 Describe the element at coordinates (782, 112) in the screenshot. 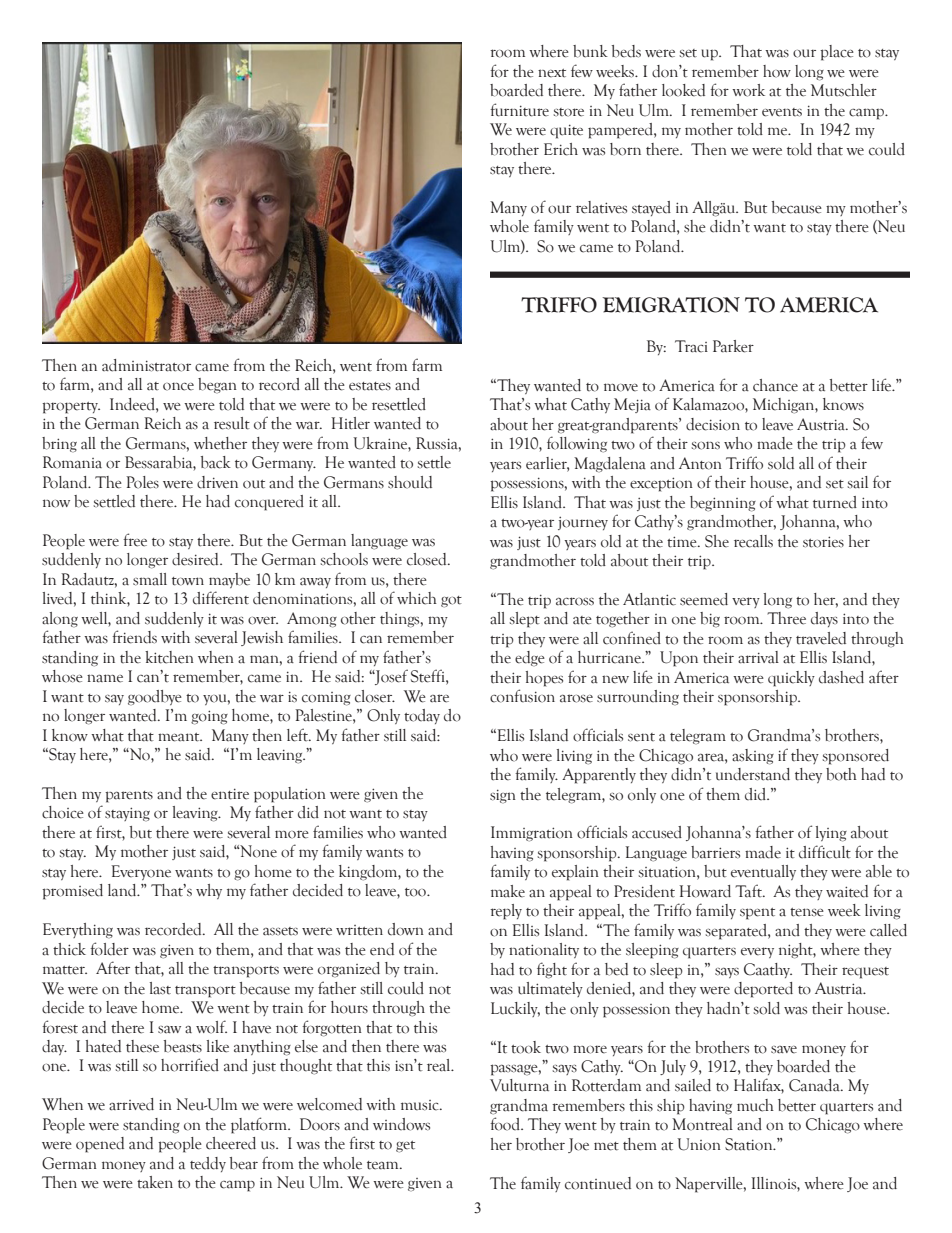

I see `events` at that location.
